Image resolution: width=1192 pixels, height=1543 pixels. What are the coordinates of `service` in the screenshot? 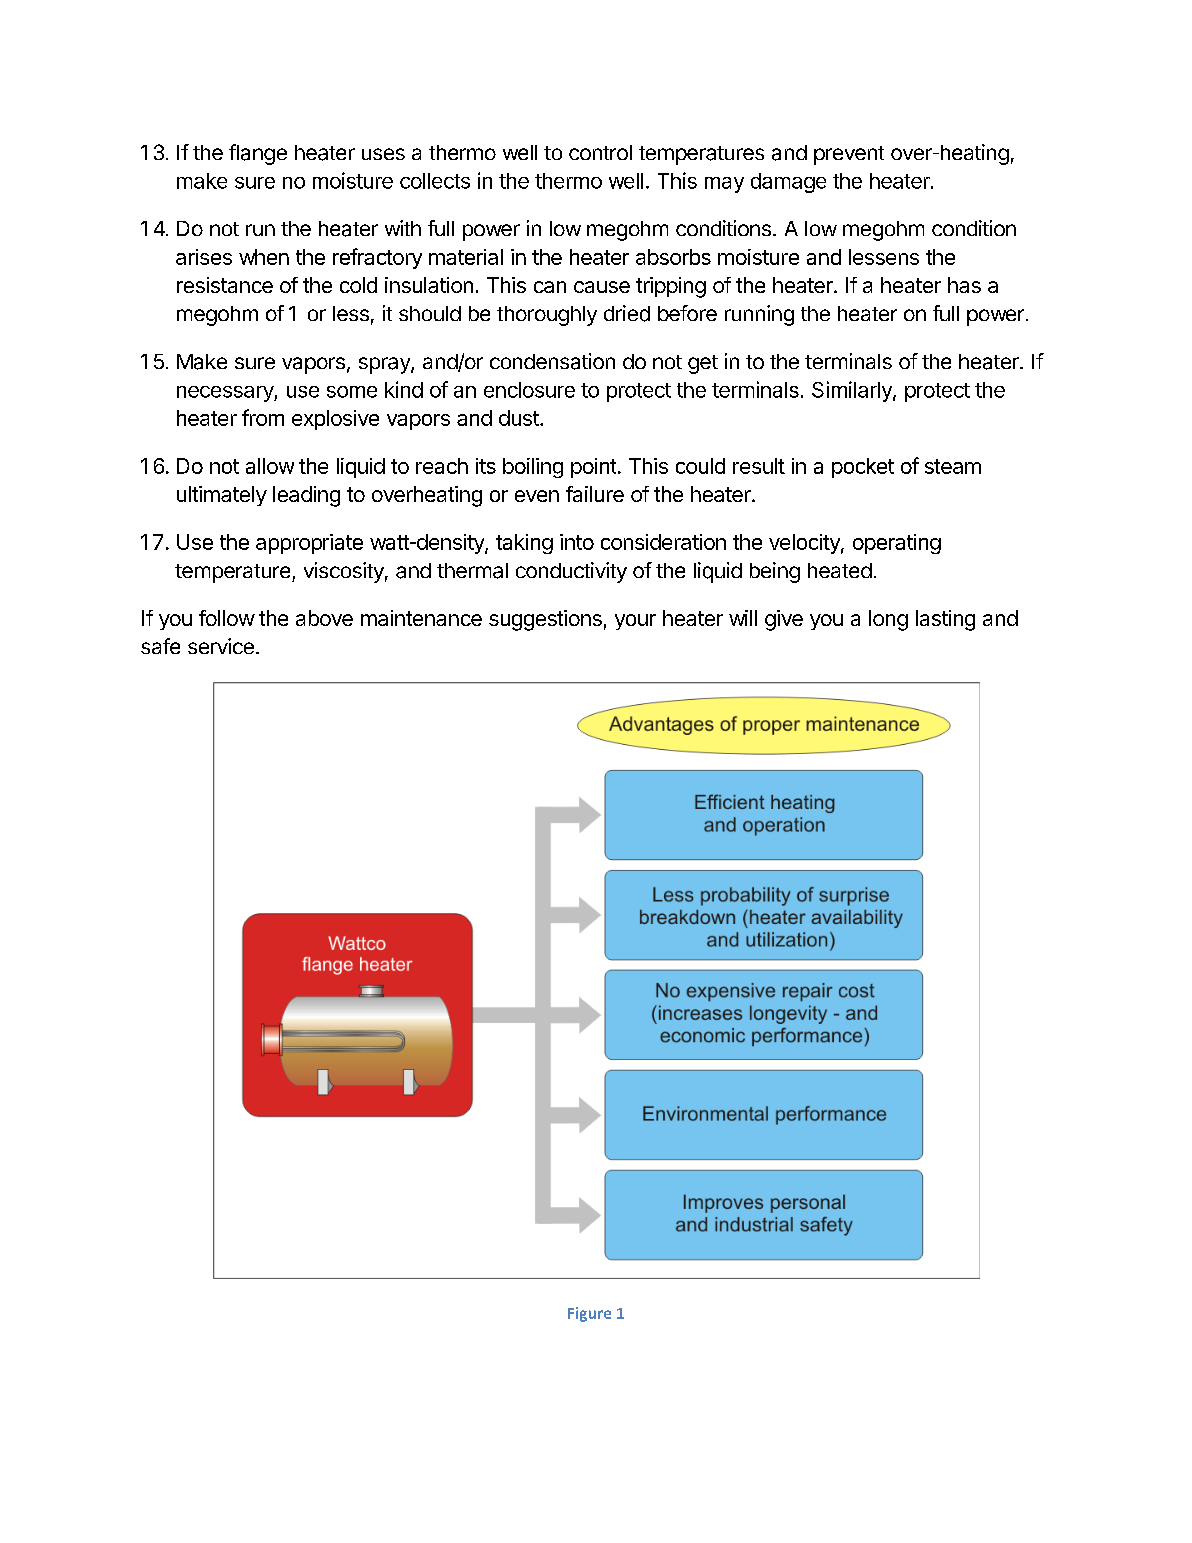 It's located at (221, 646).
